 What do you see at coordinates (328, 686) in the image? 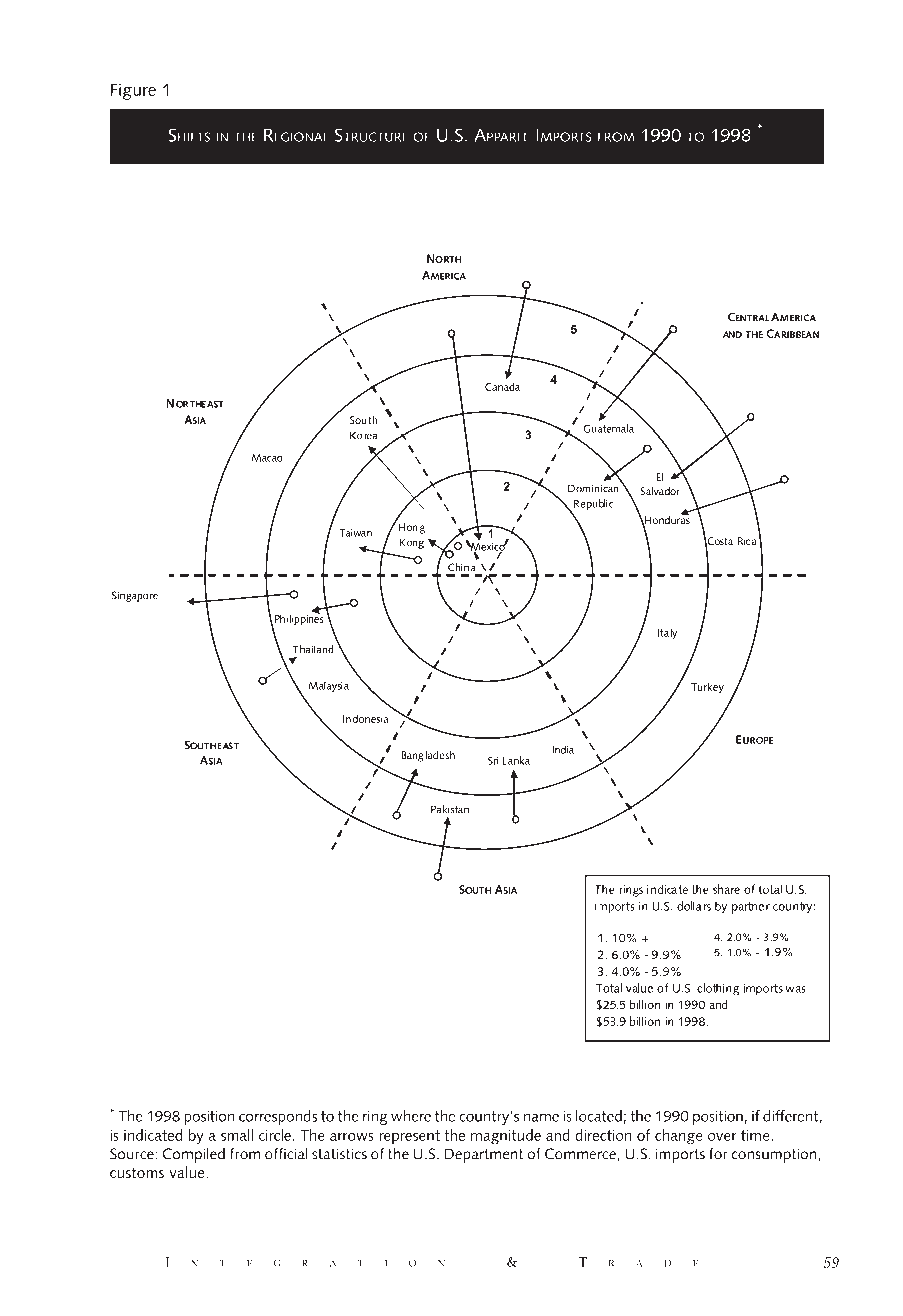
I see `Malaysia` at bounding box center [328, 686].
